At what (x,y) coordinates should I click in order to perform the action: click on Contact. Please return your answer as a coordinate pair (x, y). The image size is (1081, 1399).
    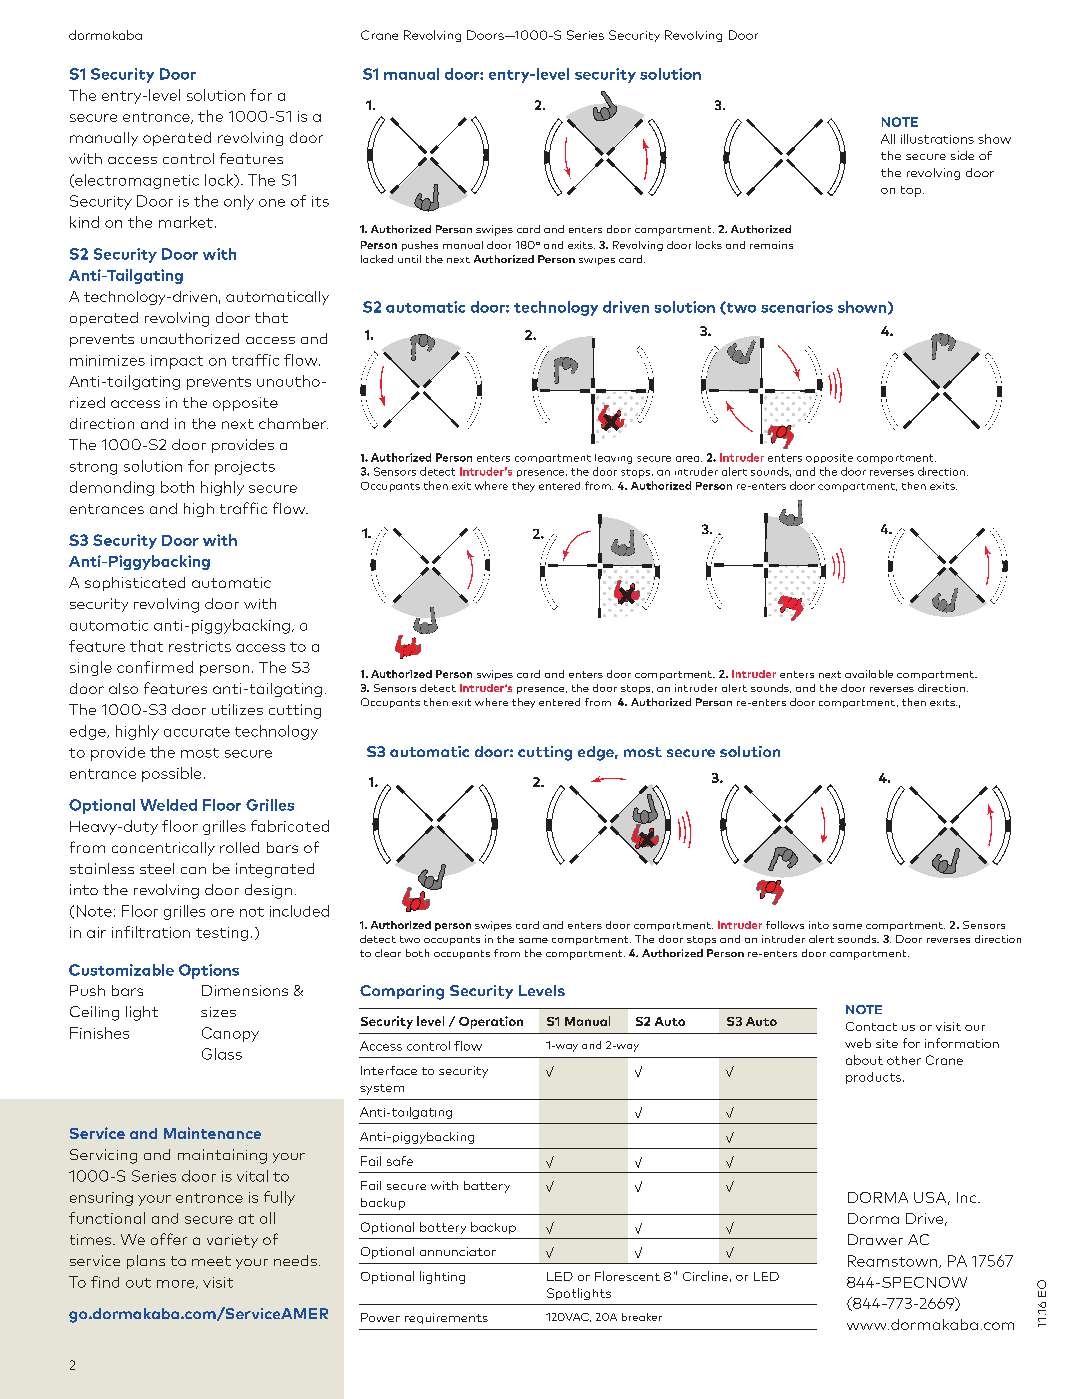
    Looking at the image, I should click on (871, 1026).
